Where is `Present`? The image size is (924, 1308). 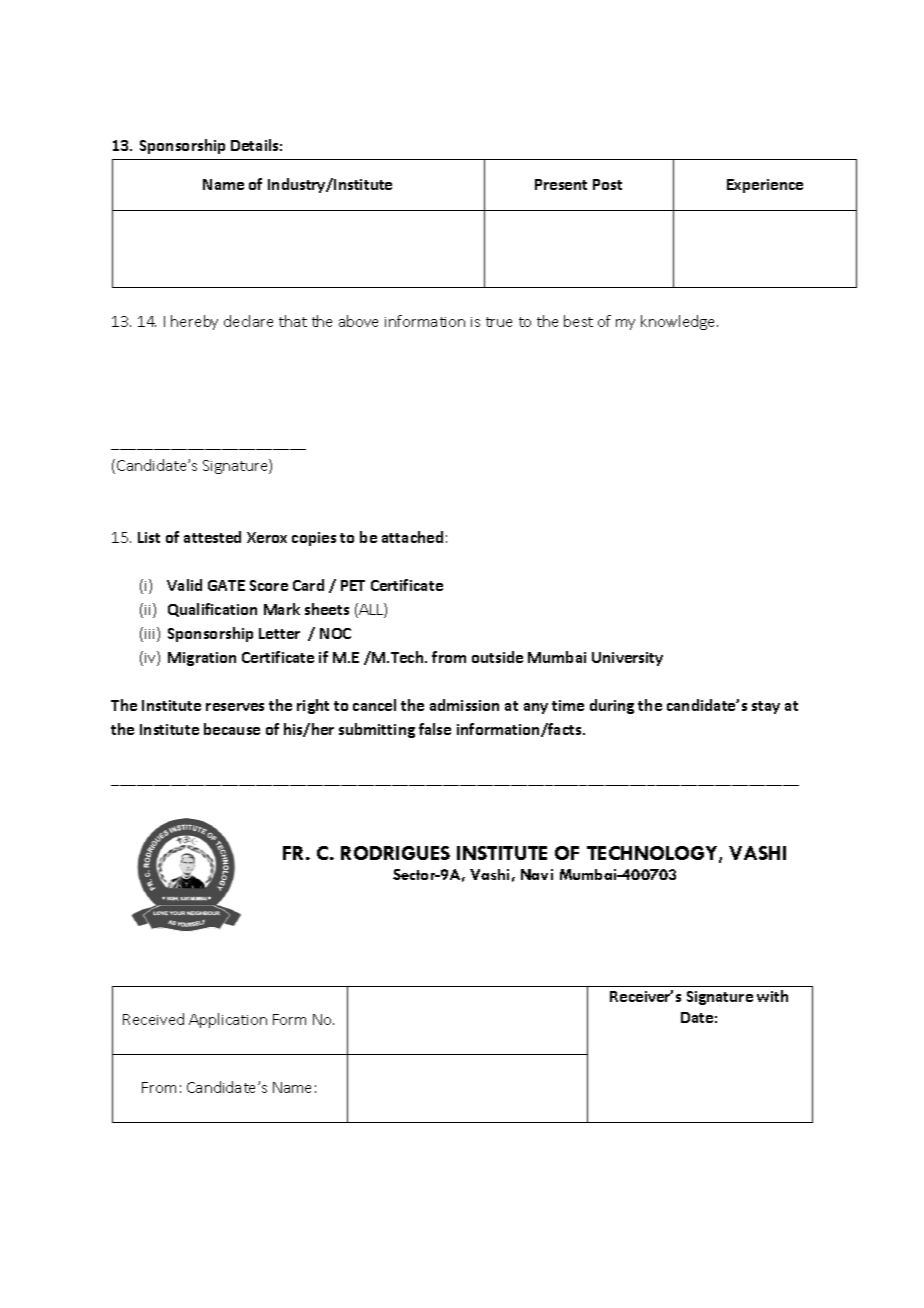
Present is located at coordinates (561, 184).
